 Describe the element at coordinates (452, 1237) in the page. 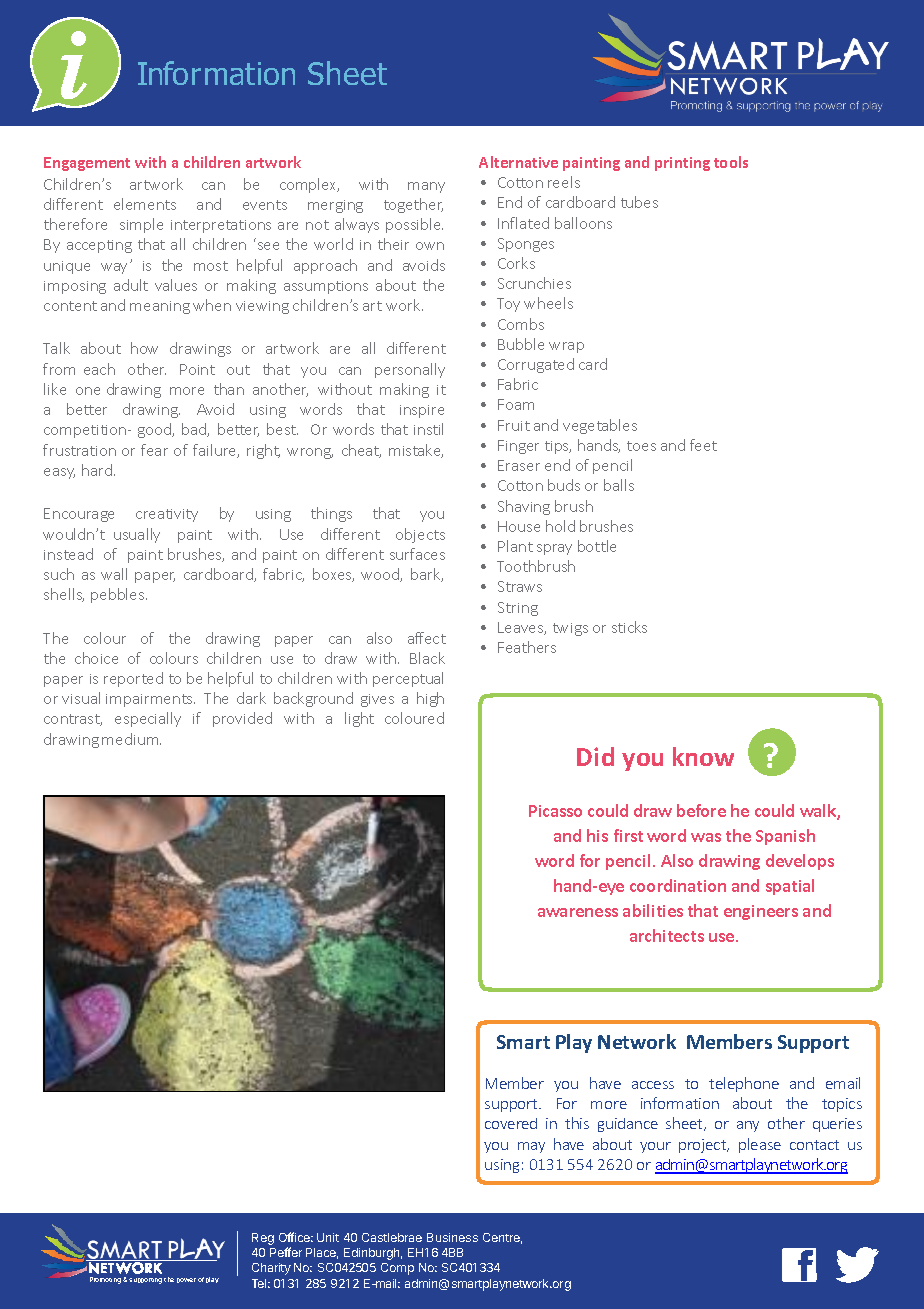

I see `Business` at that location.
